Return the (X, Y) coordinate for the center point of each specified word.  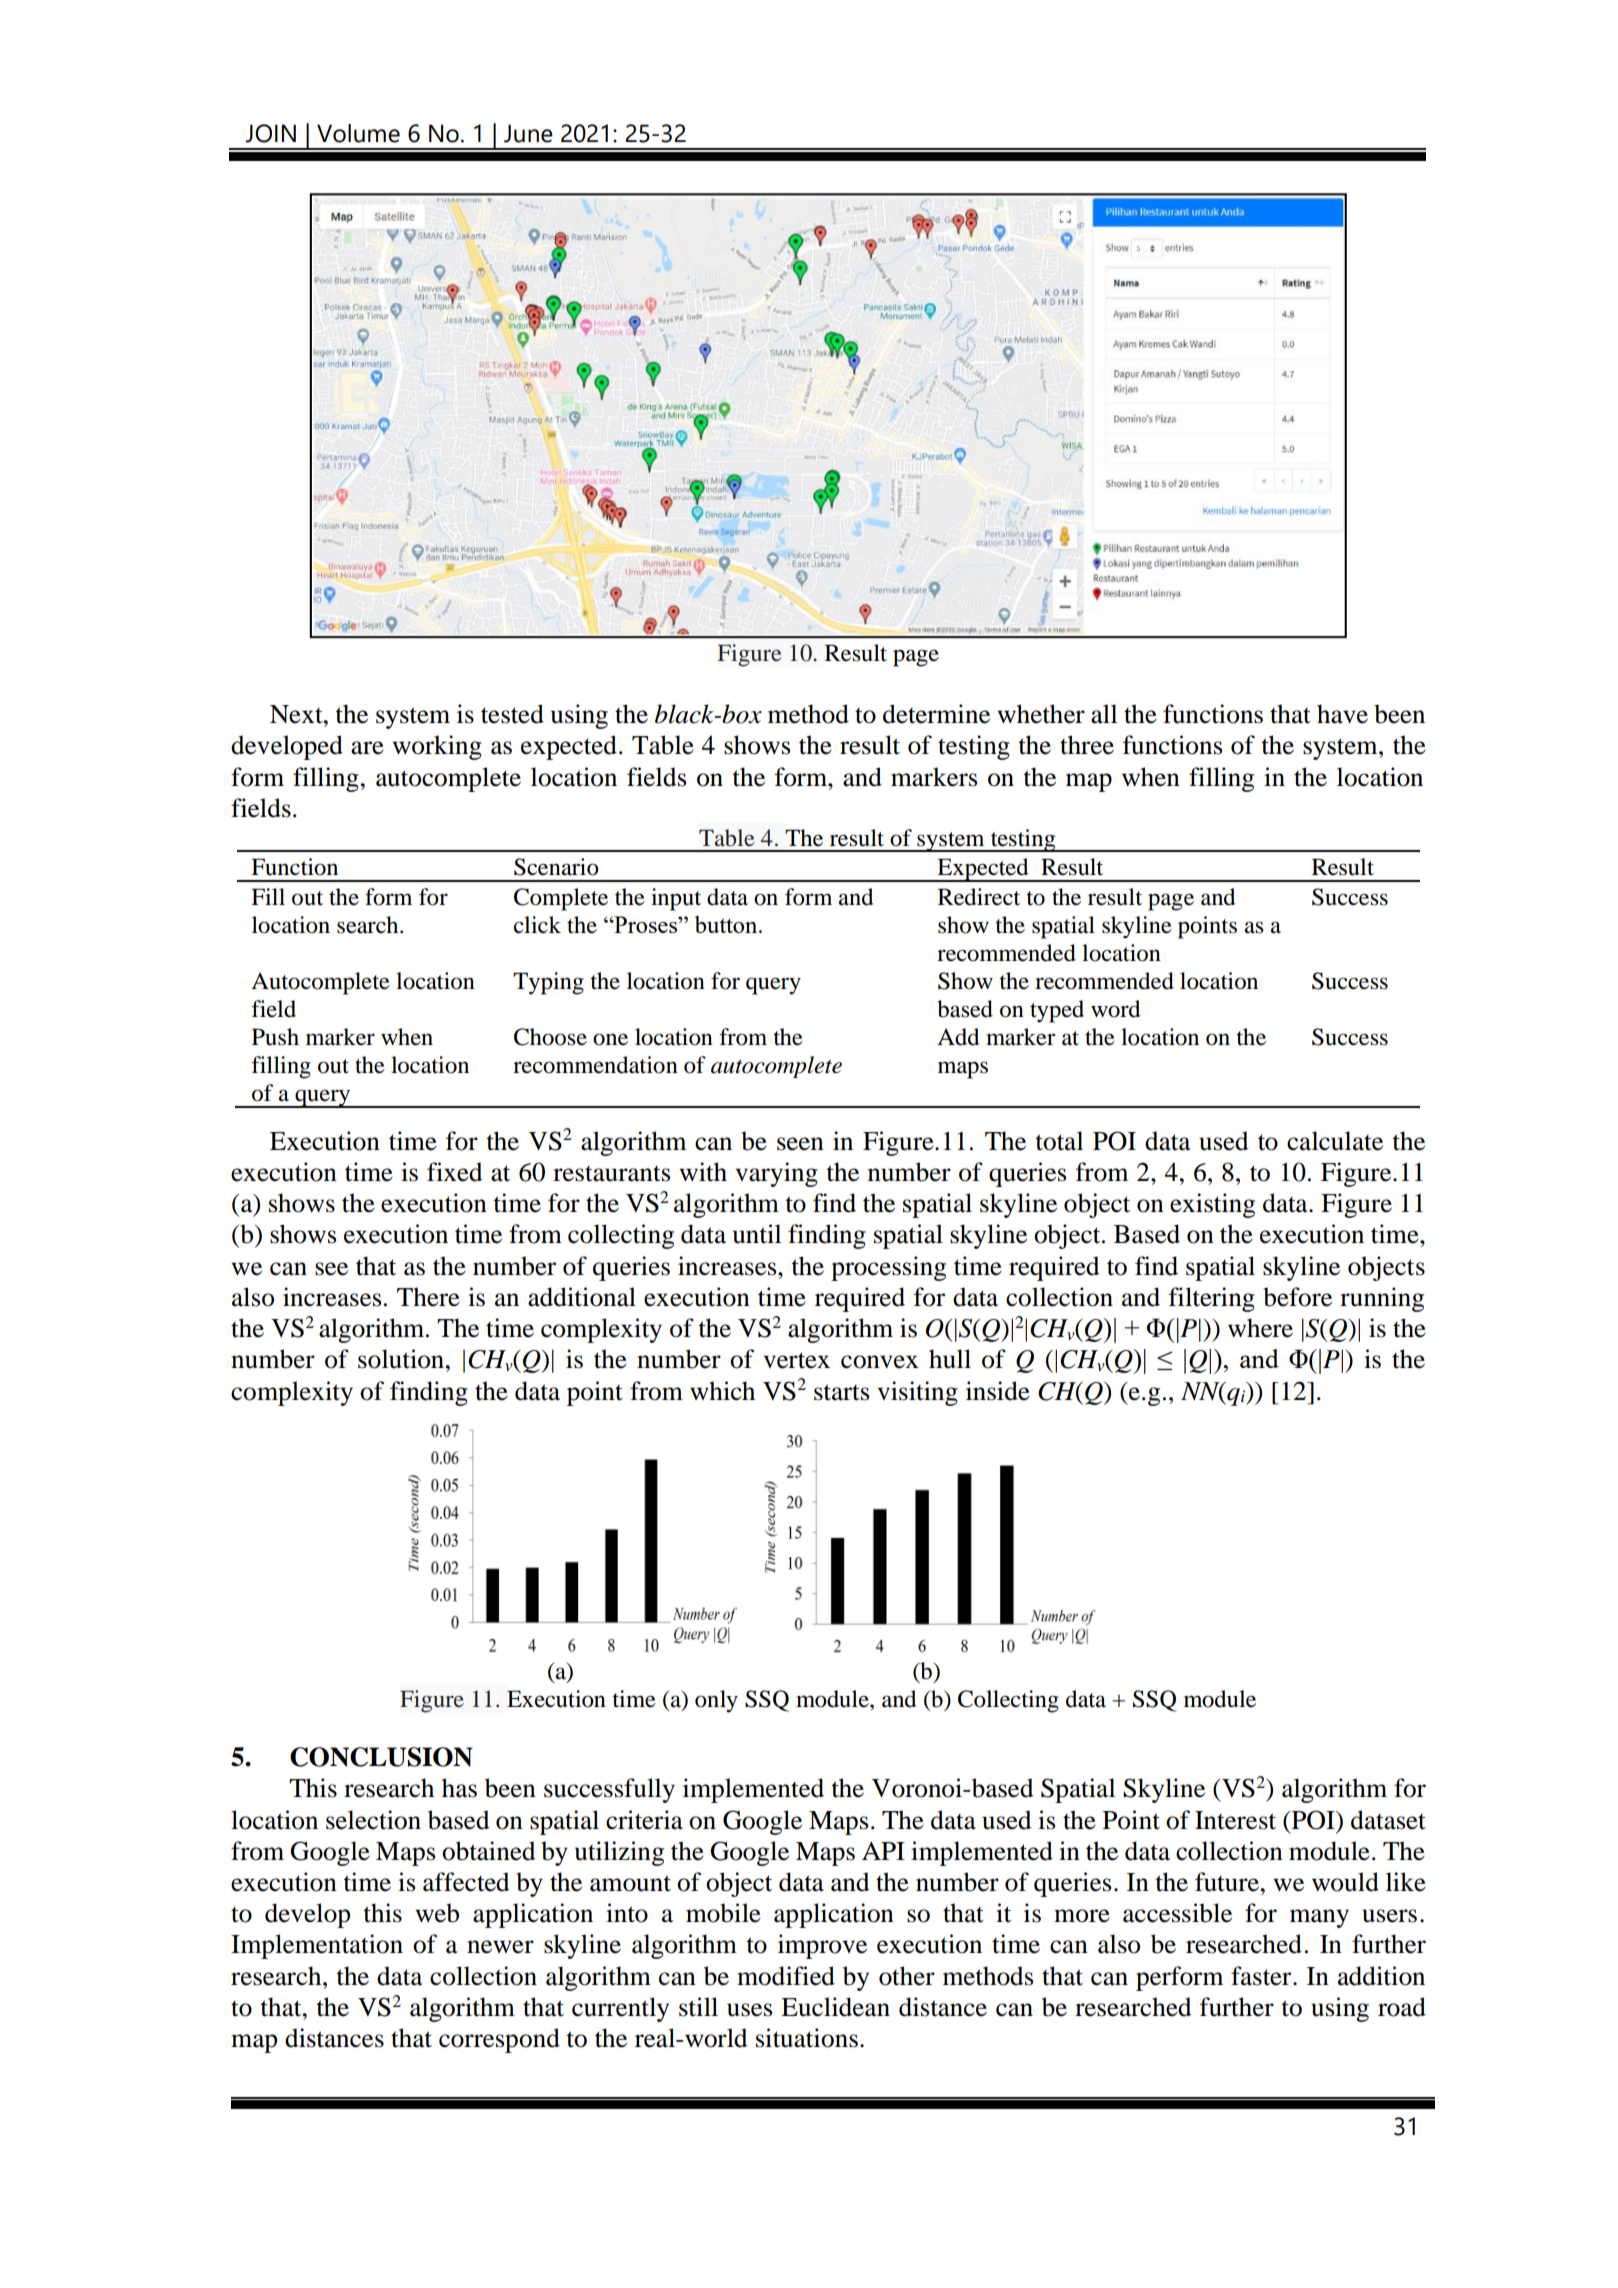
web (437, 1913)
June (528, 133)
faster (1262, 1976)
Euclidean (835, 2007)
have (1342, 714)
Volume (358, 133)
